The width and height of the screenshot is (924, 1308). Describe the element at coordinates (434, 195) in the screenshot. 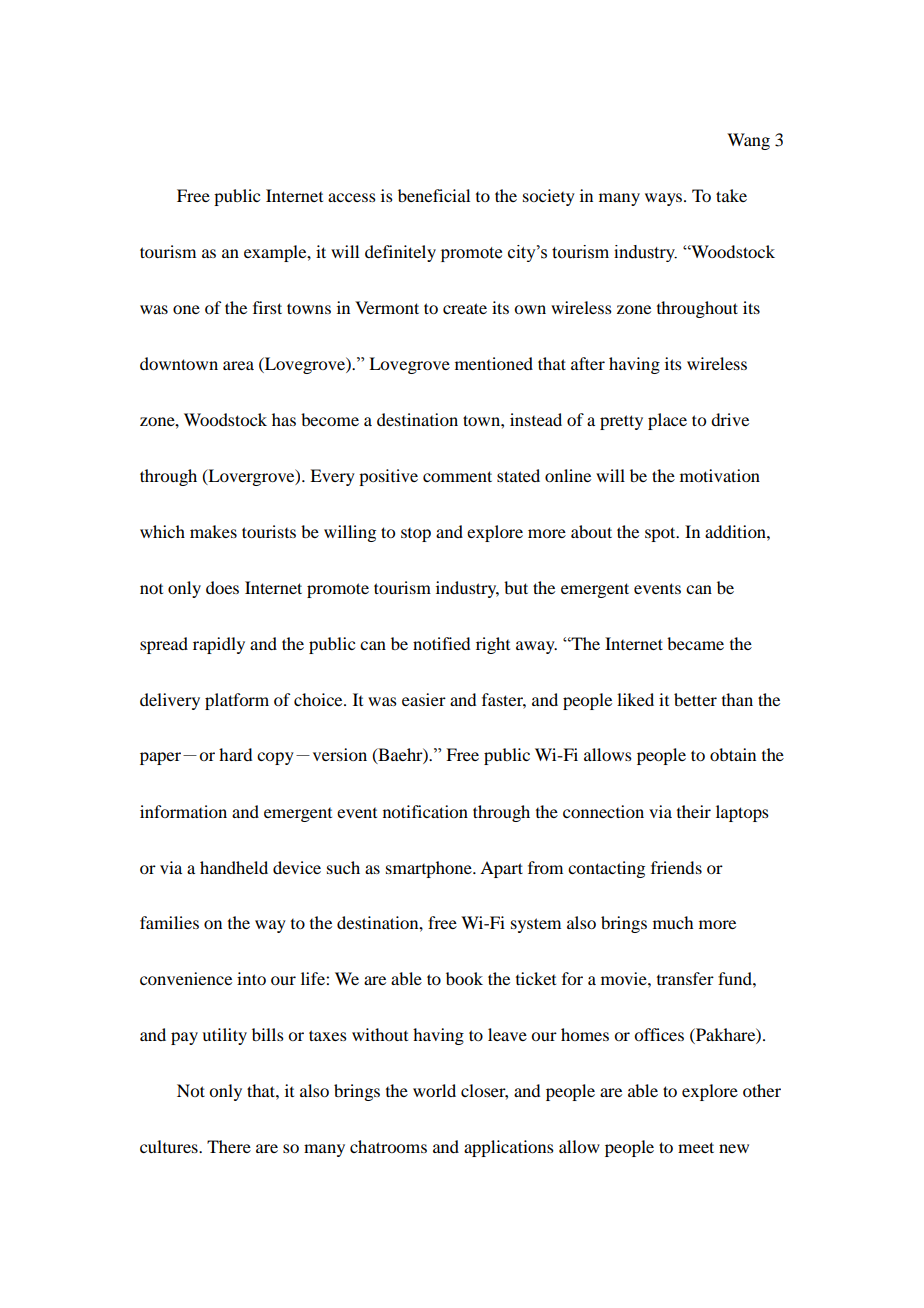

I see `beneficial` at that location.
